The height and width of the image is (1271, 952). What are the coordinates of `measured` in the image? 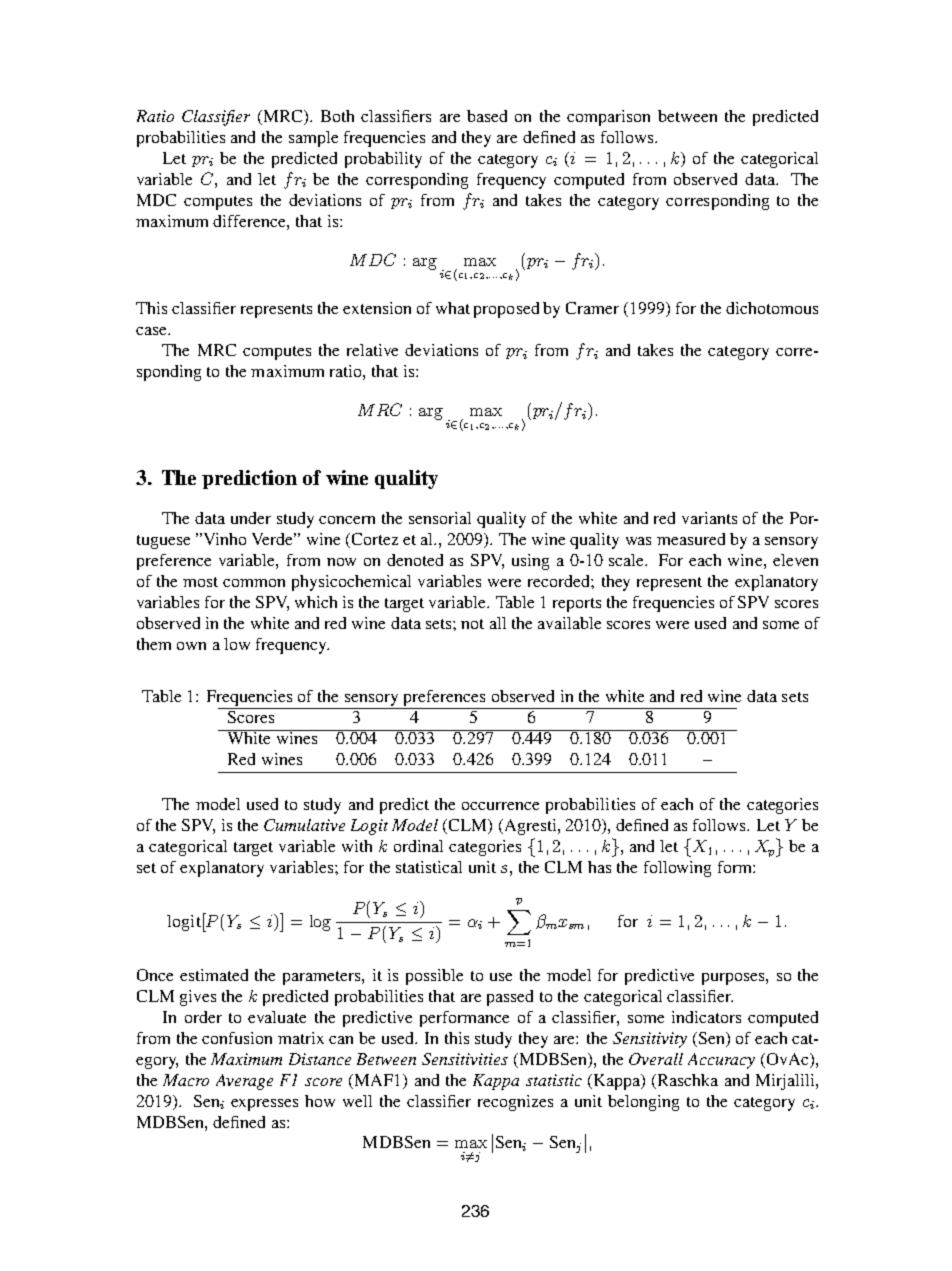 It's located at (691, 539).
